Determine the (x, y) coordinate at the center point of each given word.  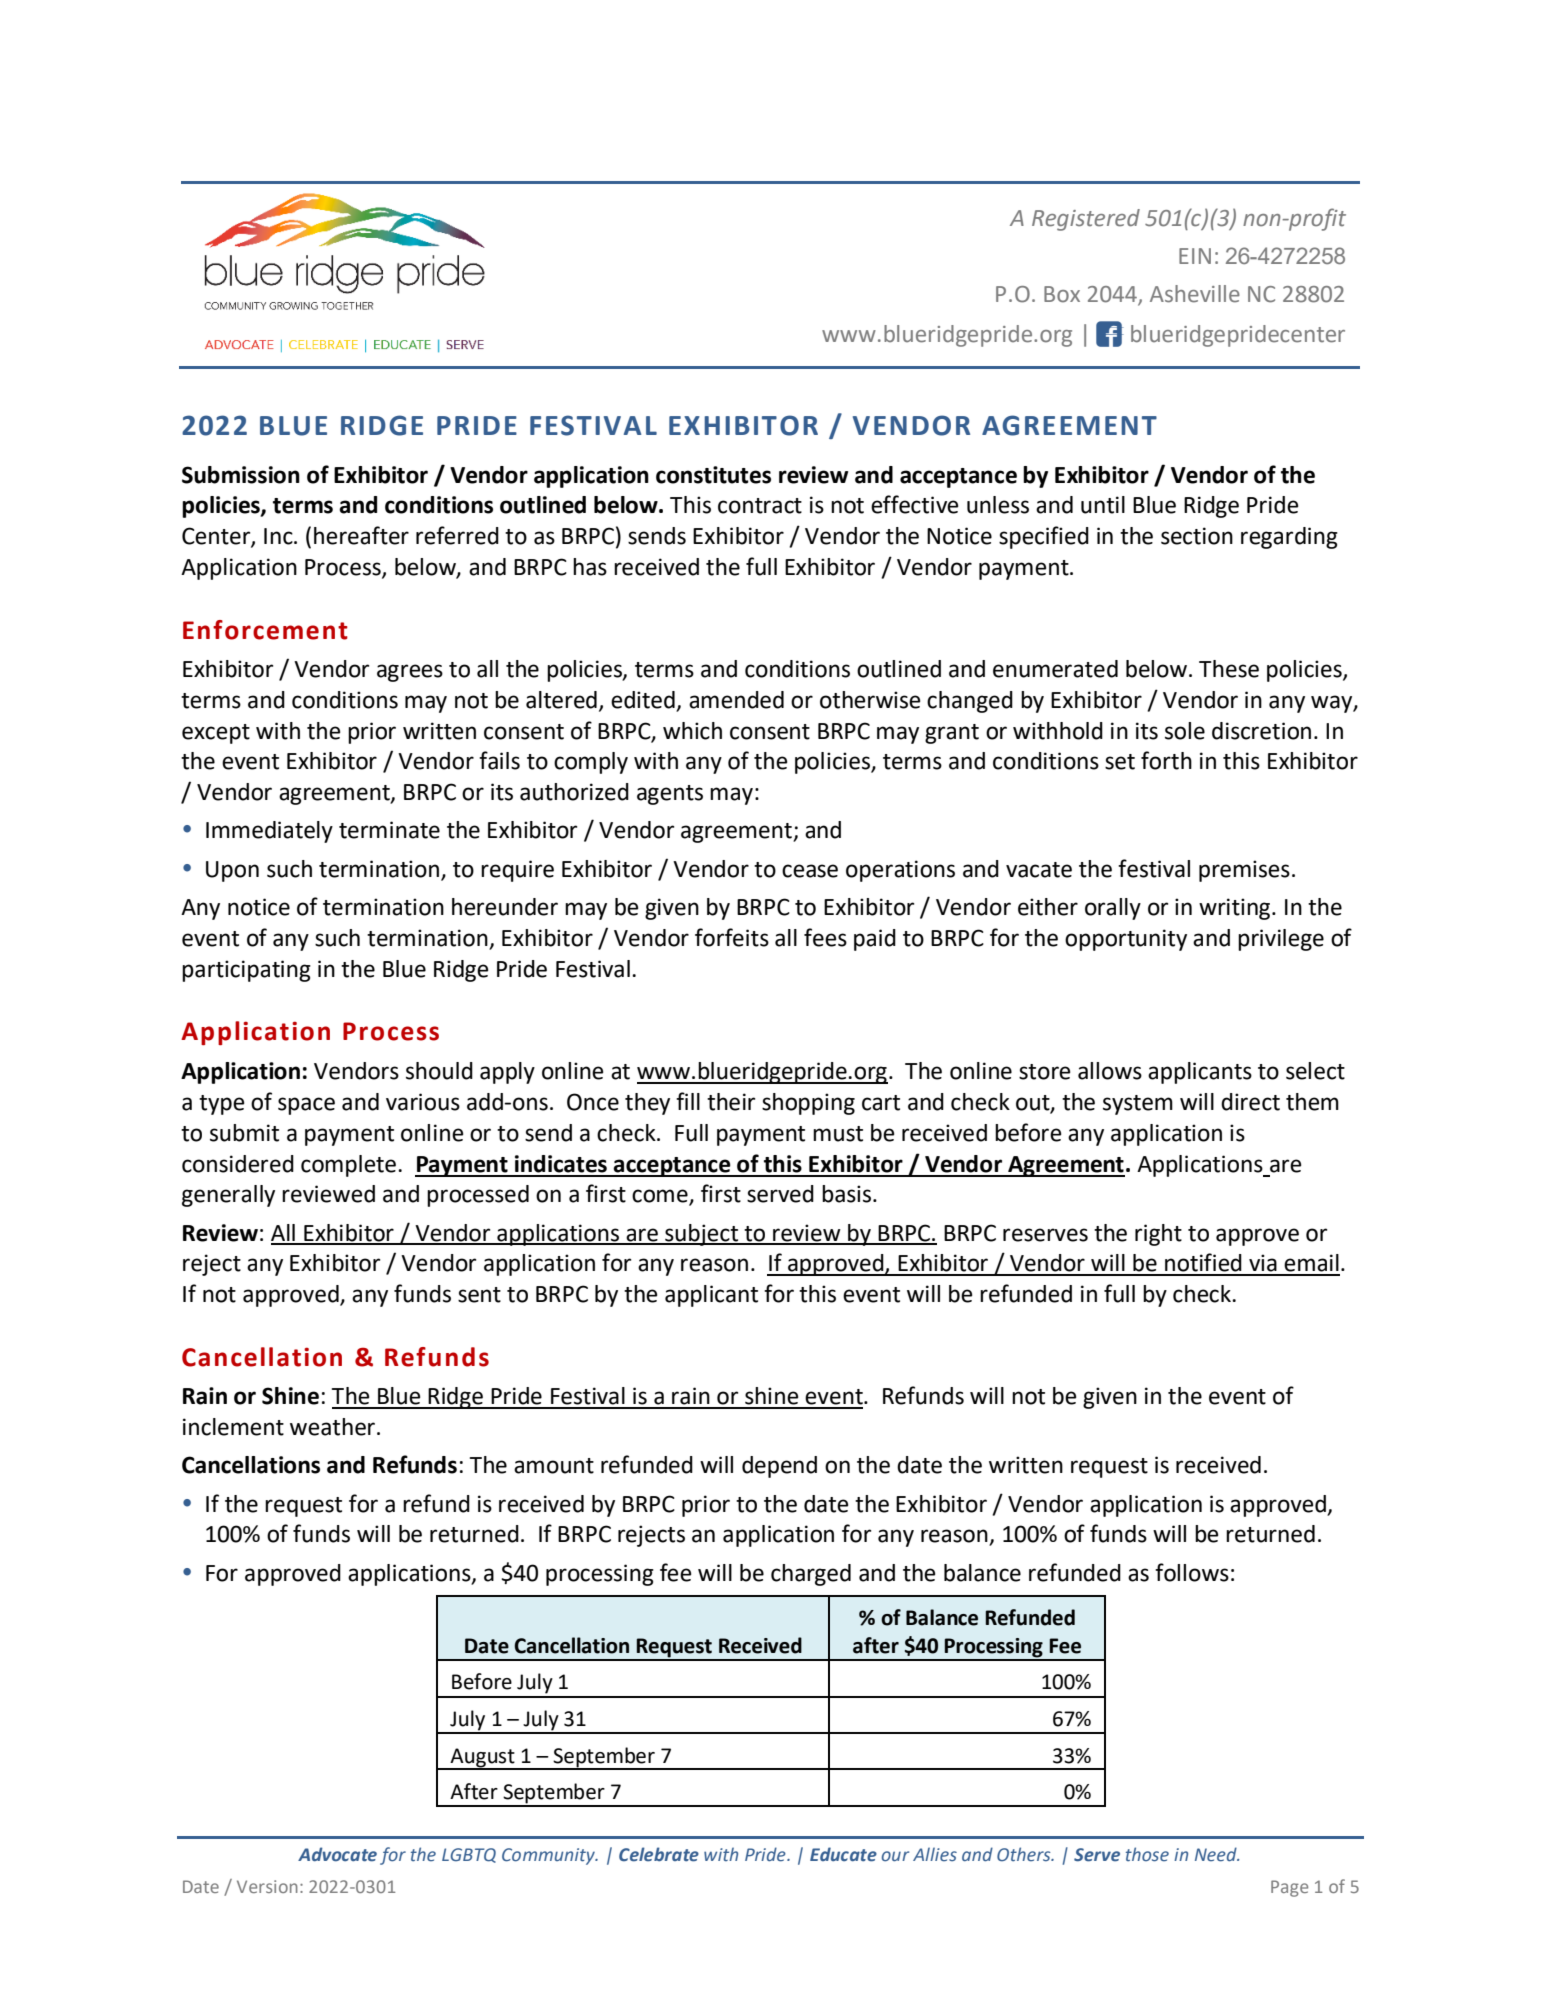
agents (670, 795)
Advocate (337, 1854)
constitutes (713, 475)
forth (1166, 760)
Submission (241, 475)
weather (332, 1427)
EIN (1195, 256)
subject (702, 1235)
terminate (389, 830)
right (1158, 1235)
